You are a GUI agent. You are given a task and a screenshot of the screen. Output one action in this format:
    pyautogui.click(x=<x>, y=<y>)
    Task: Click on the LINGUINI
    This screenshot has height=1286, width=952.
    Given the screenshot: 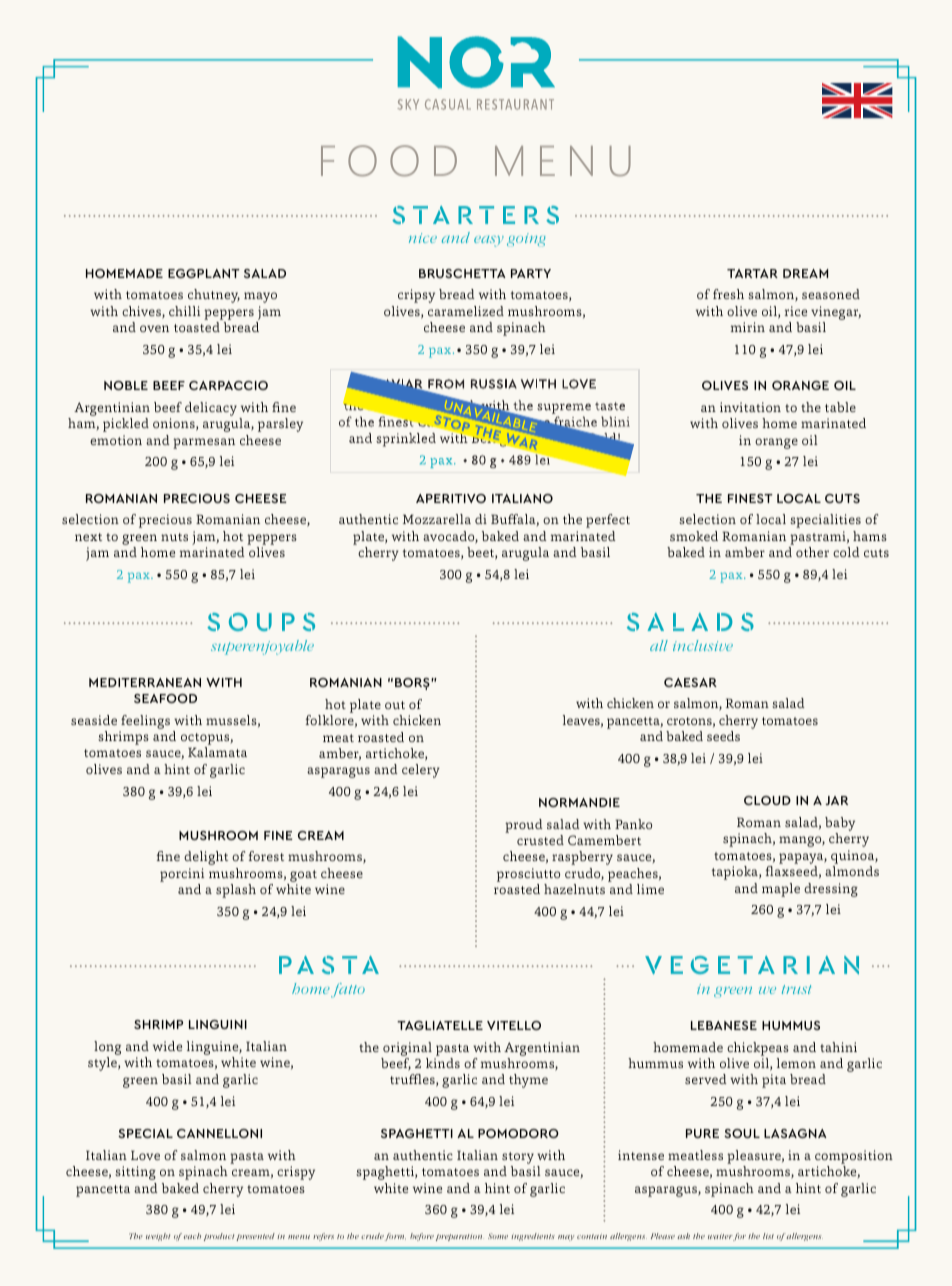 What is the action you would take?
    pyautogui.click(x=218, y=1024)
